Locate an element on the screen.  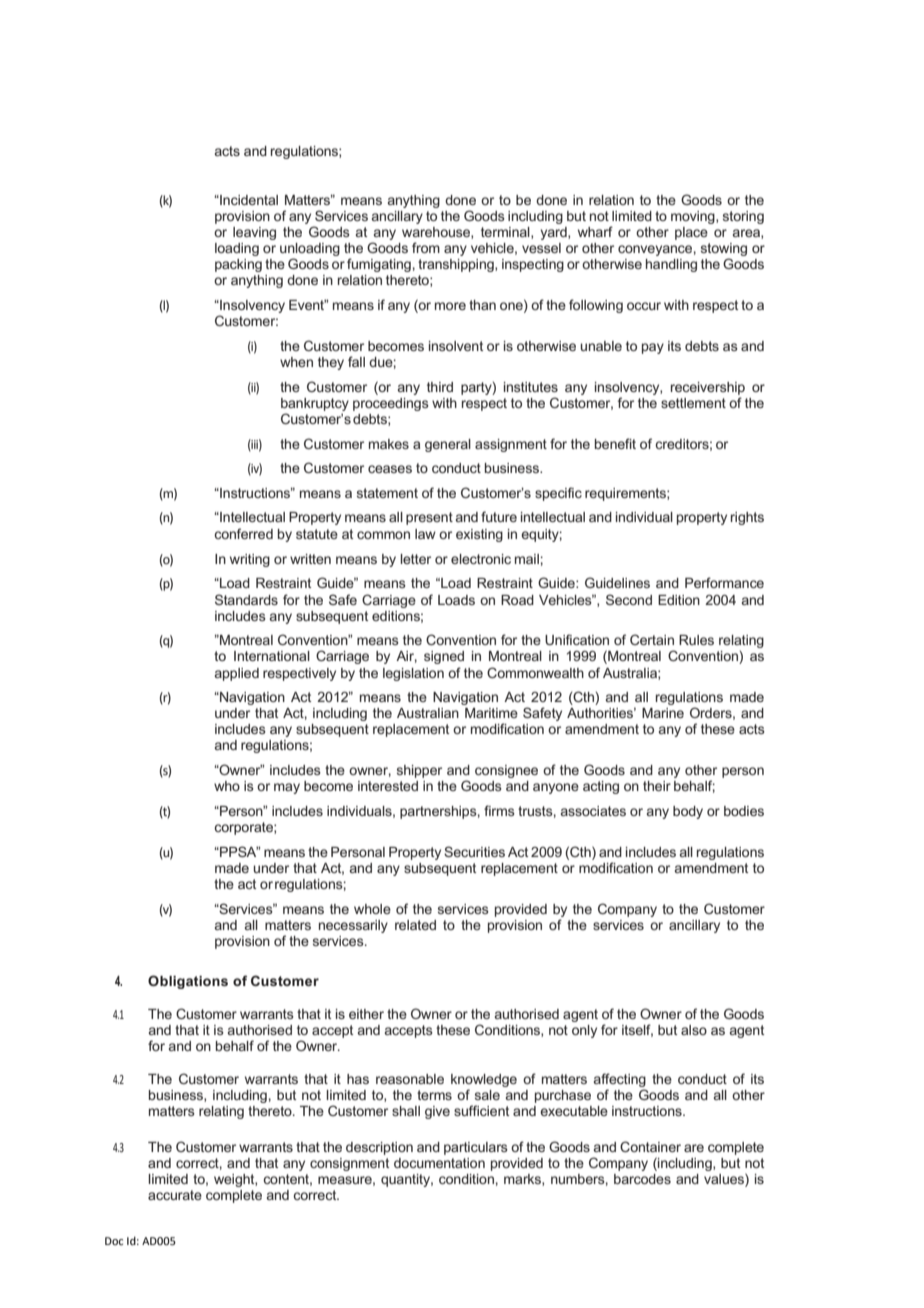
also is located at coordinates (694, 1030).
